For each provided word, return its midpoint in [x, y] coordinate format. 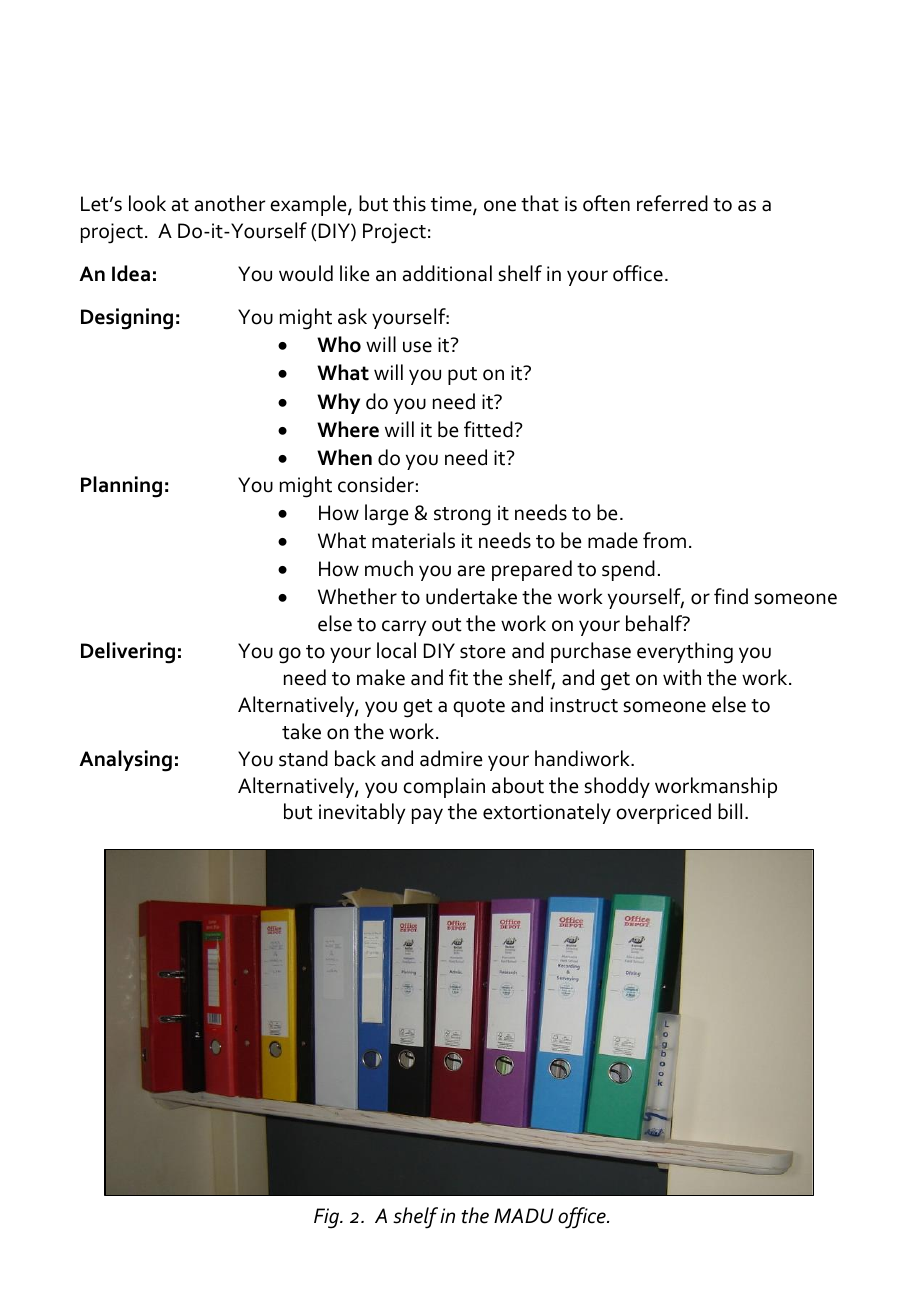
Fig [328, 1218]
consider [376, 484]
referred [672, 203]
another [230, 203]
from [664, 540]
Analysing [125, 761]
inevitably [362, 813]
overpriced [663, 813]
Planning [121, 487]
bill [730, 811]
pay [427, 816]
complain [444, 787]
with [682, 677]
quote [479, 708]
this [409, 203]
